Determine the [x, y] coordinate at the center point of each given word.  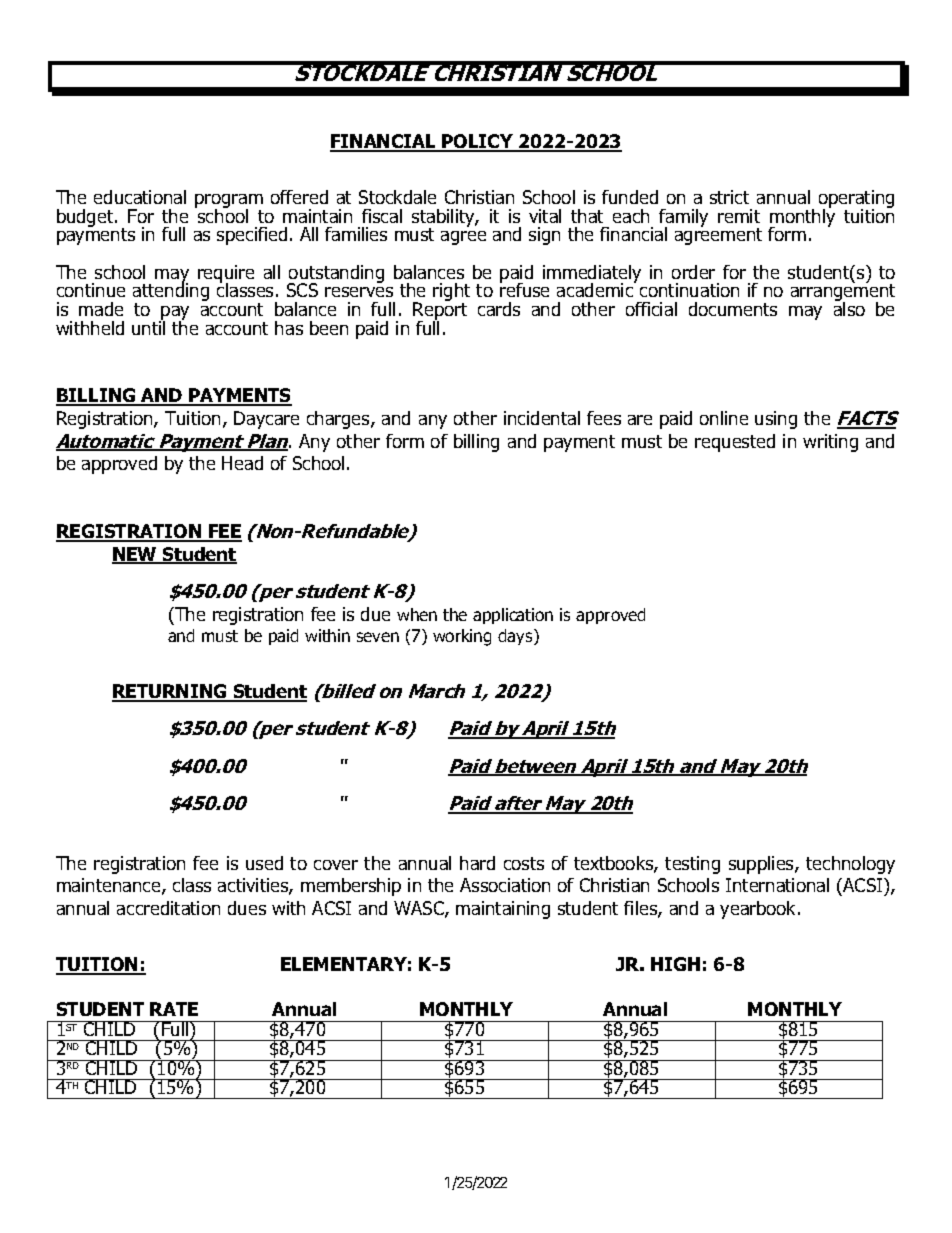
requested [735, 443]
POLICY [477, 142]
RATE [174, 1009]
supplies [762, 865]
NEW [135, 555]
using [776, 420]
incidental [542, 418]
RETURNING [170, 692]
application [513, 616]
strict [729, 197]
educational [140, 197]
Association [505, 885]
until [148, 327]
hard [477, 863]
